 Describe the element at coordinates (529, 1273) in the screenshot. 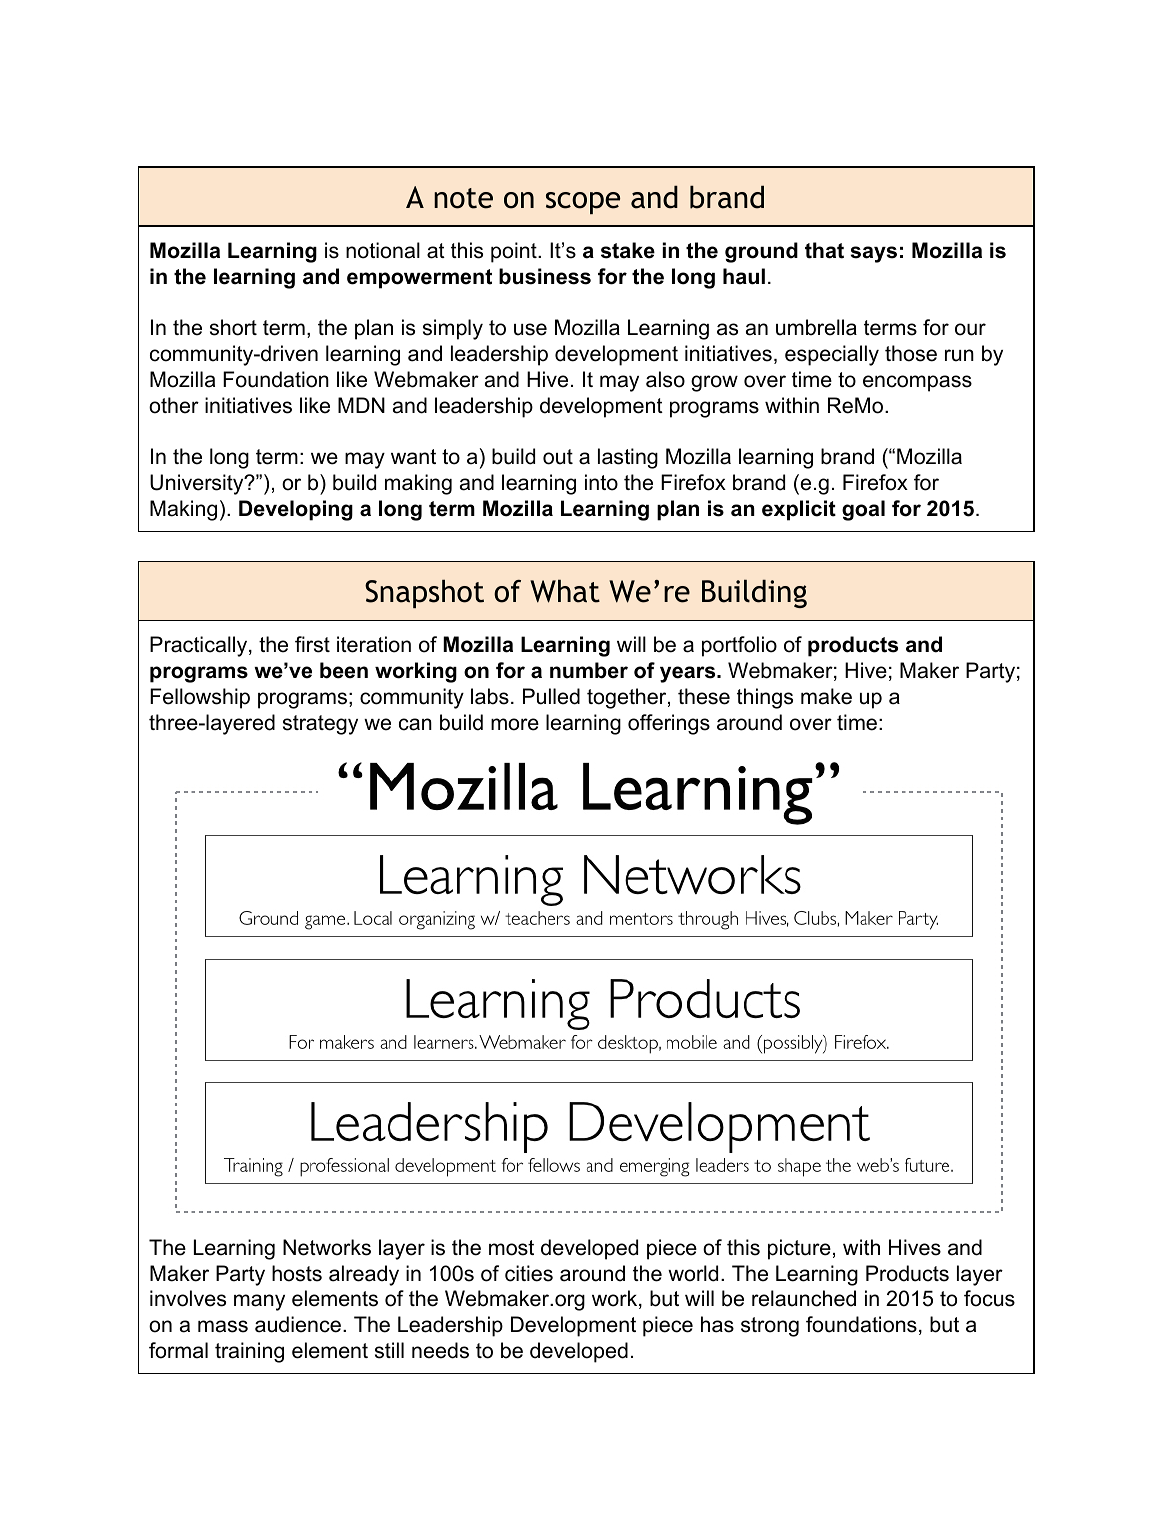

I see `cities` at that location.
